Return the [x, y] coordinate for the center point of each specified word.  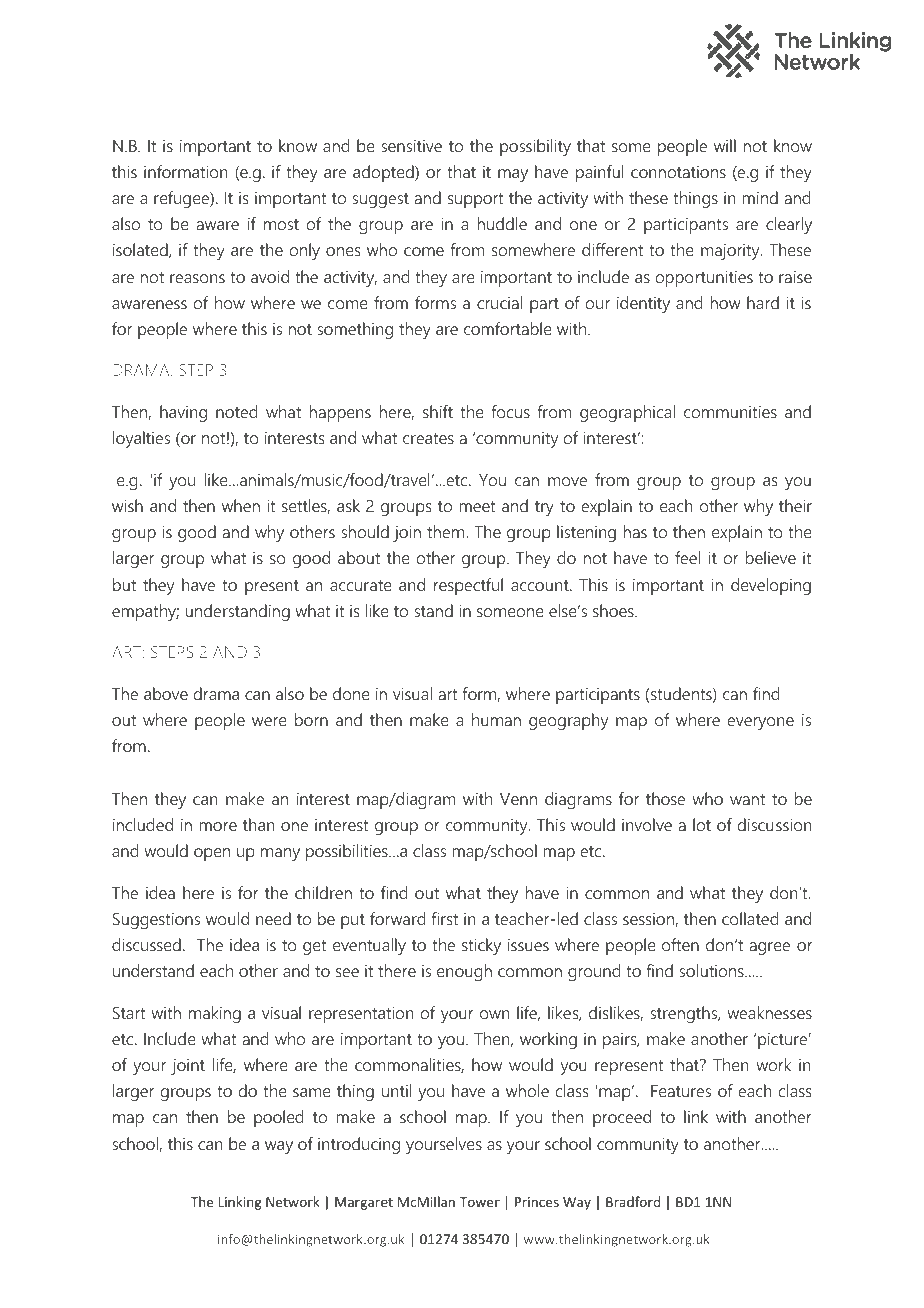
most [281, 224]
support [476, 200]
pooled [279, 1118]
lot [702, 824]
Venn [518, 799]
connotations [678, 172]
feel [687, 557]
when [241, 505]
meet [478, 506]
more [218, 826]
